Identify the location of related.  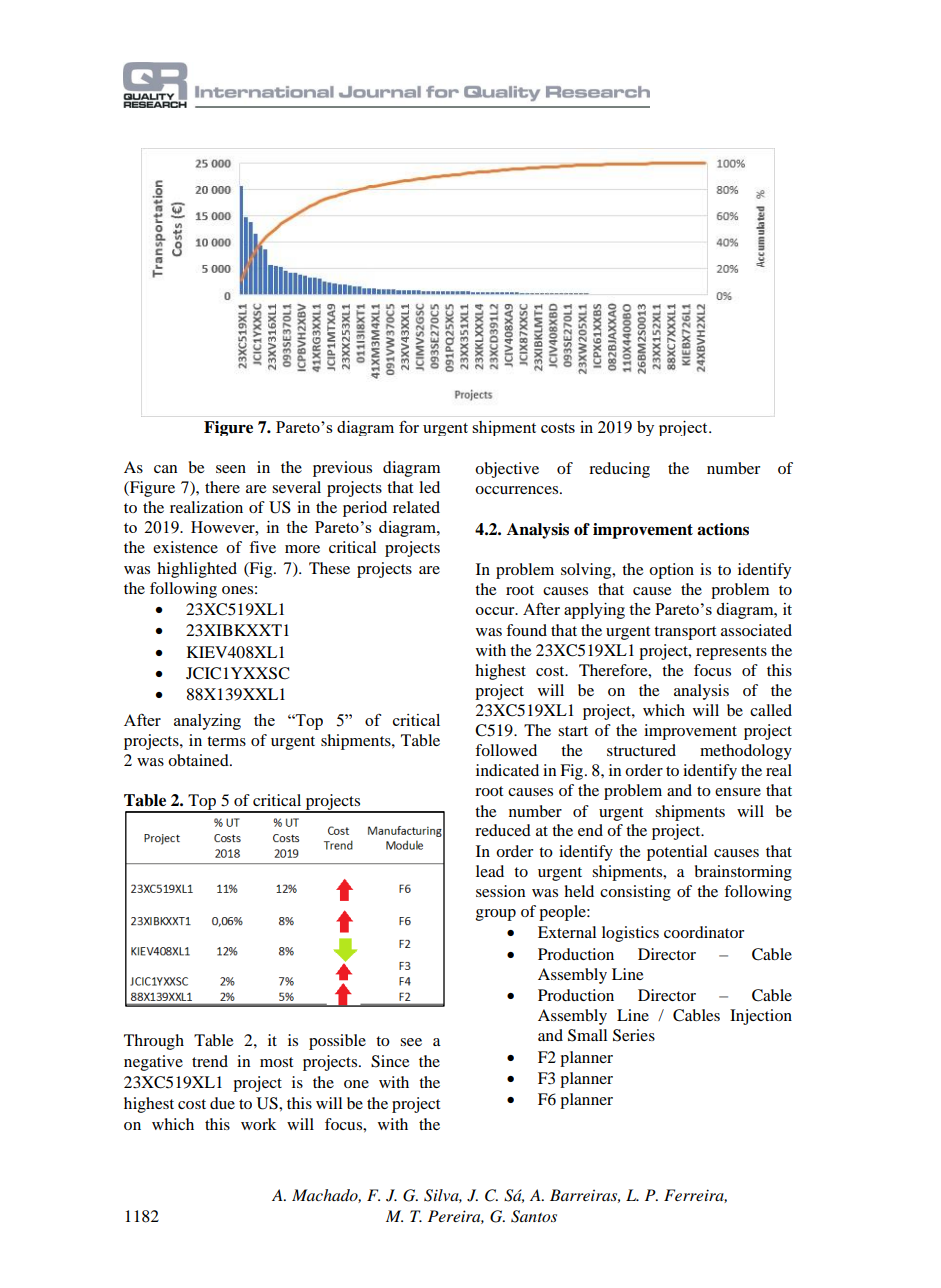
(416, 507).
